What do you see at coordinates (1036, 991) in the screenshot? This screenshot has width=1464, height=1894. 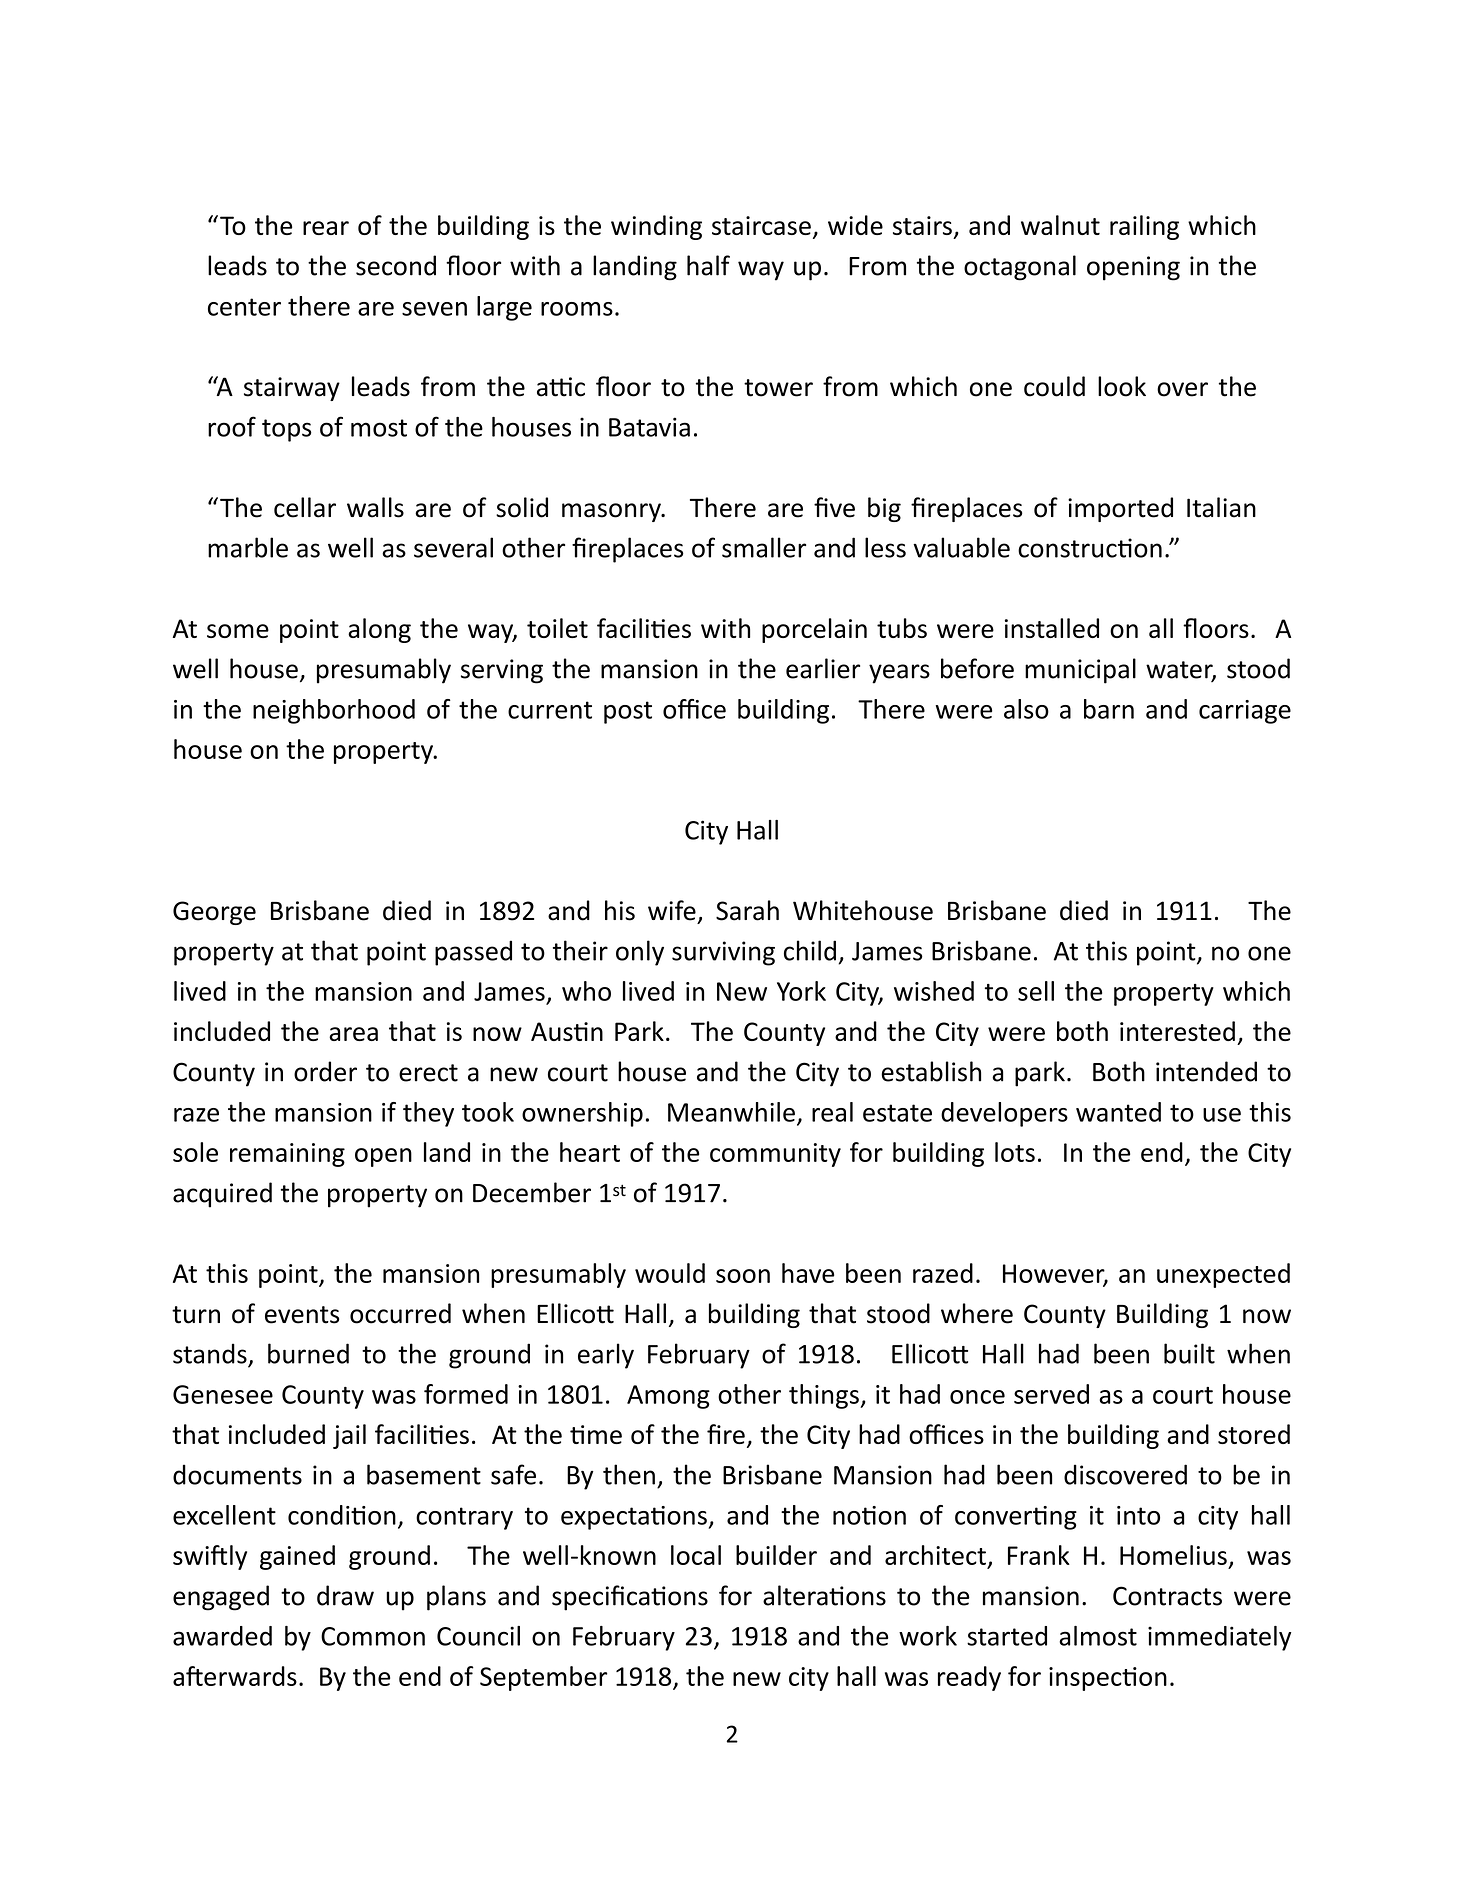 I see `sell` at bounding box center [1036, 991].
